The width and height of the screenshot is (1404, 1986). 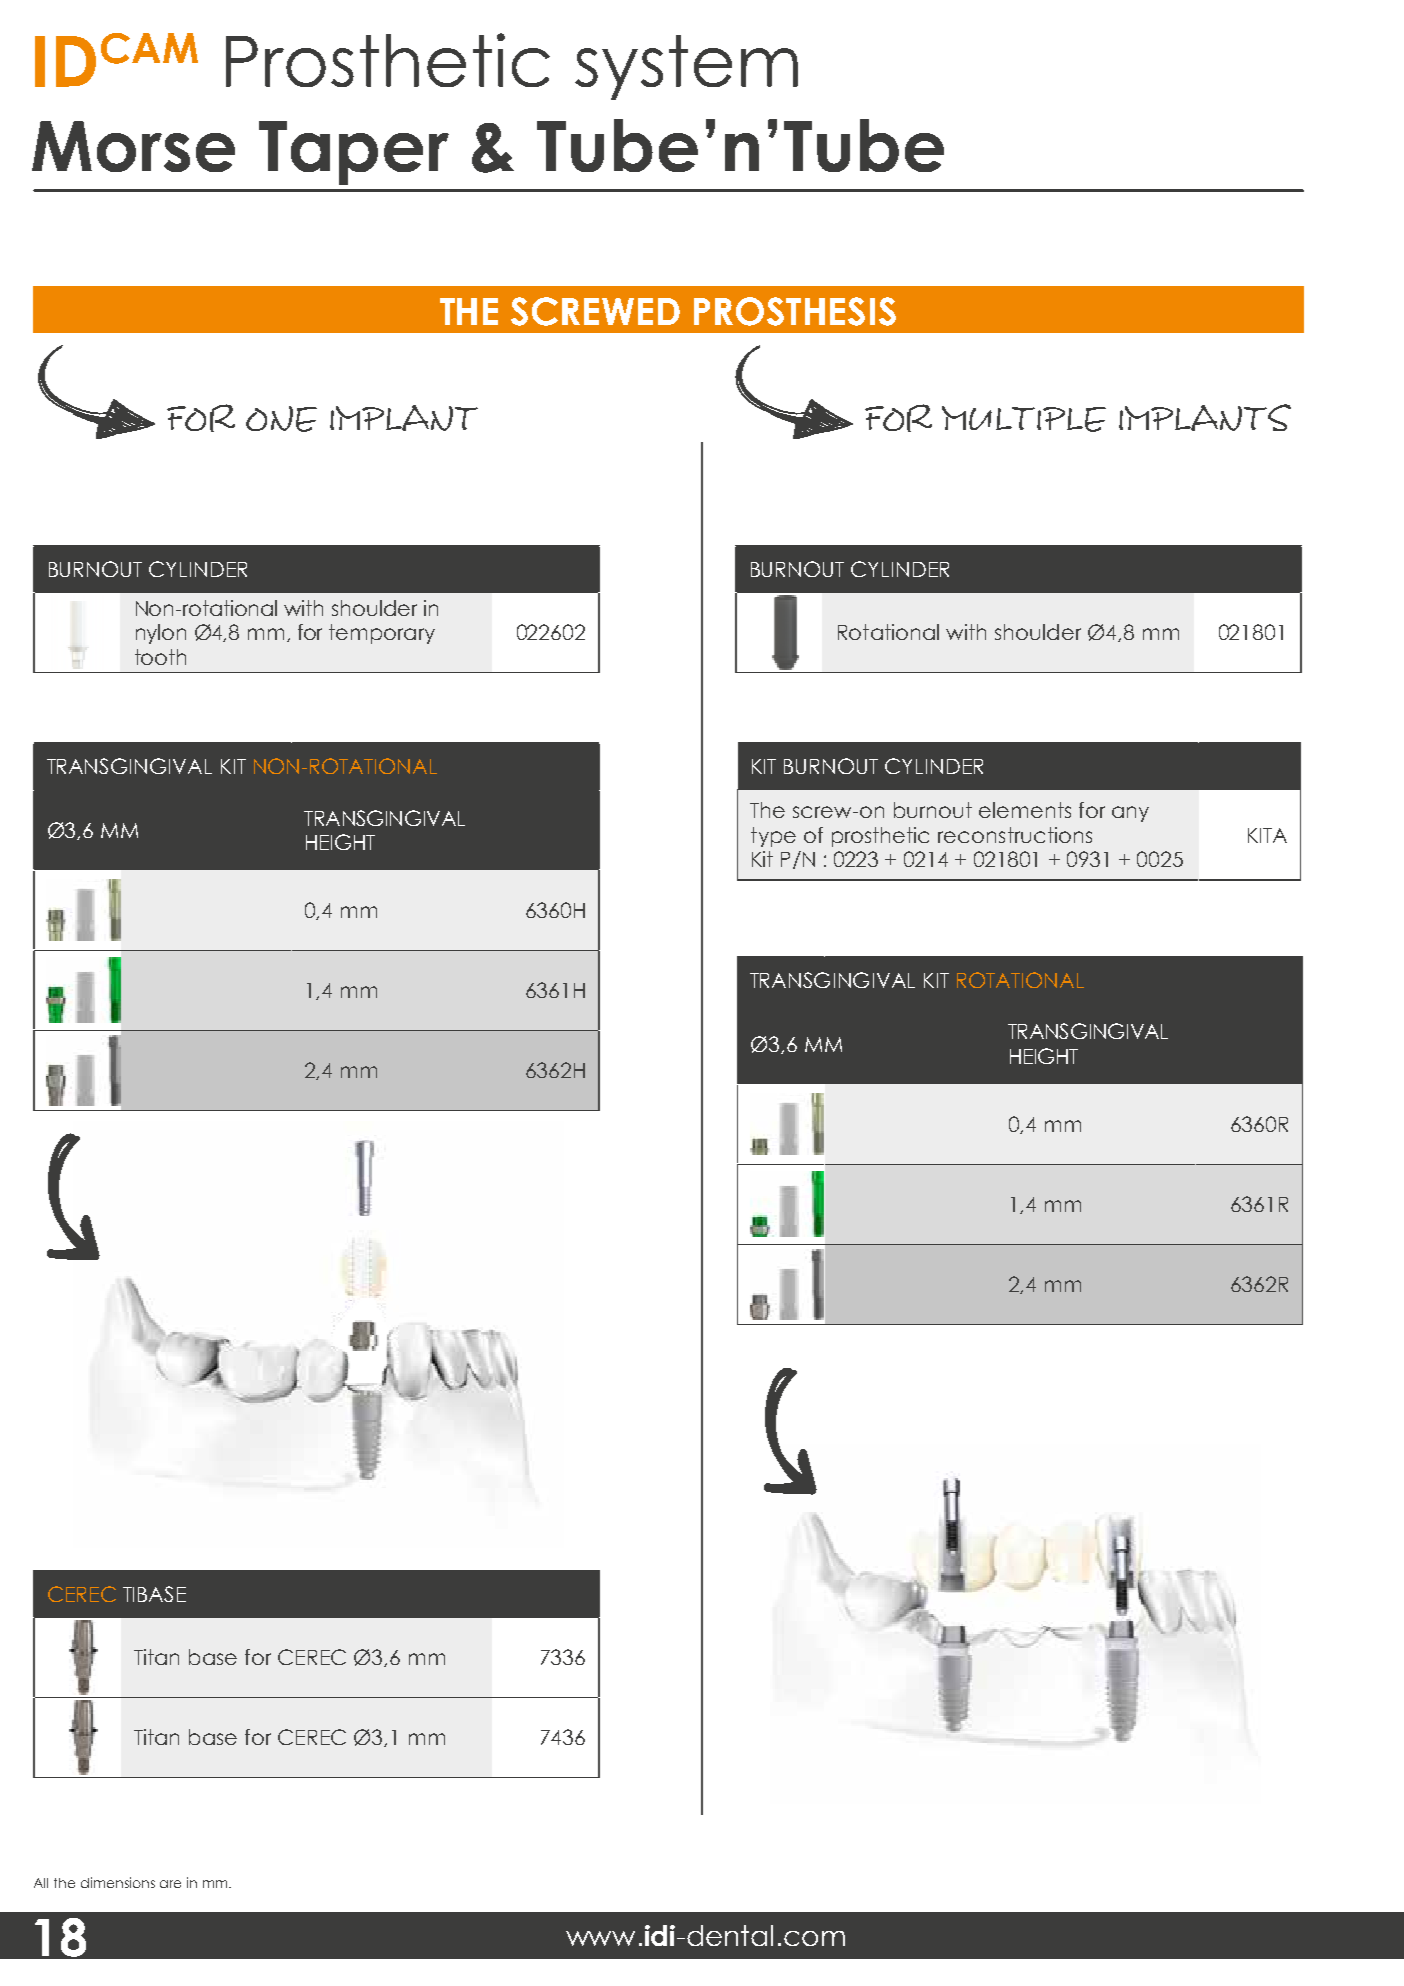 What do you see at coordinates (118, 1882) in the screenshot?
I see `dimensions` at bounding box center [118, 1882].
